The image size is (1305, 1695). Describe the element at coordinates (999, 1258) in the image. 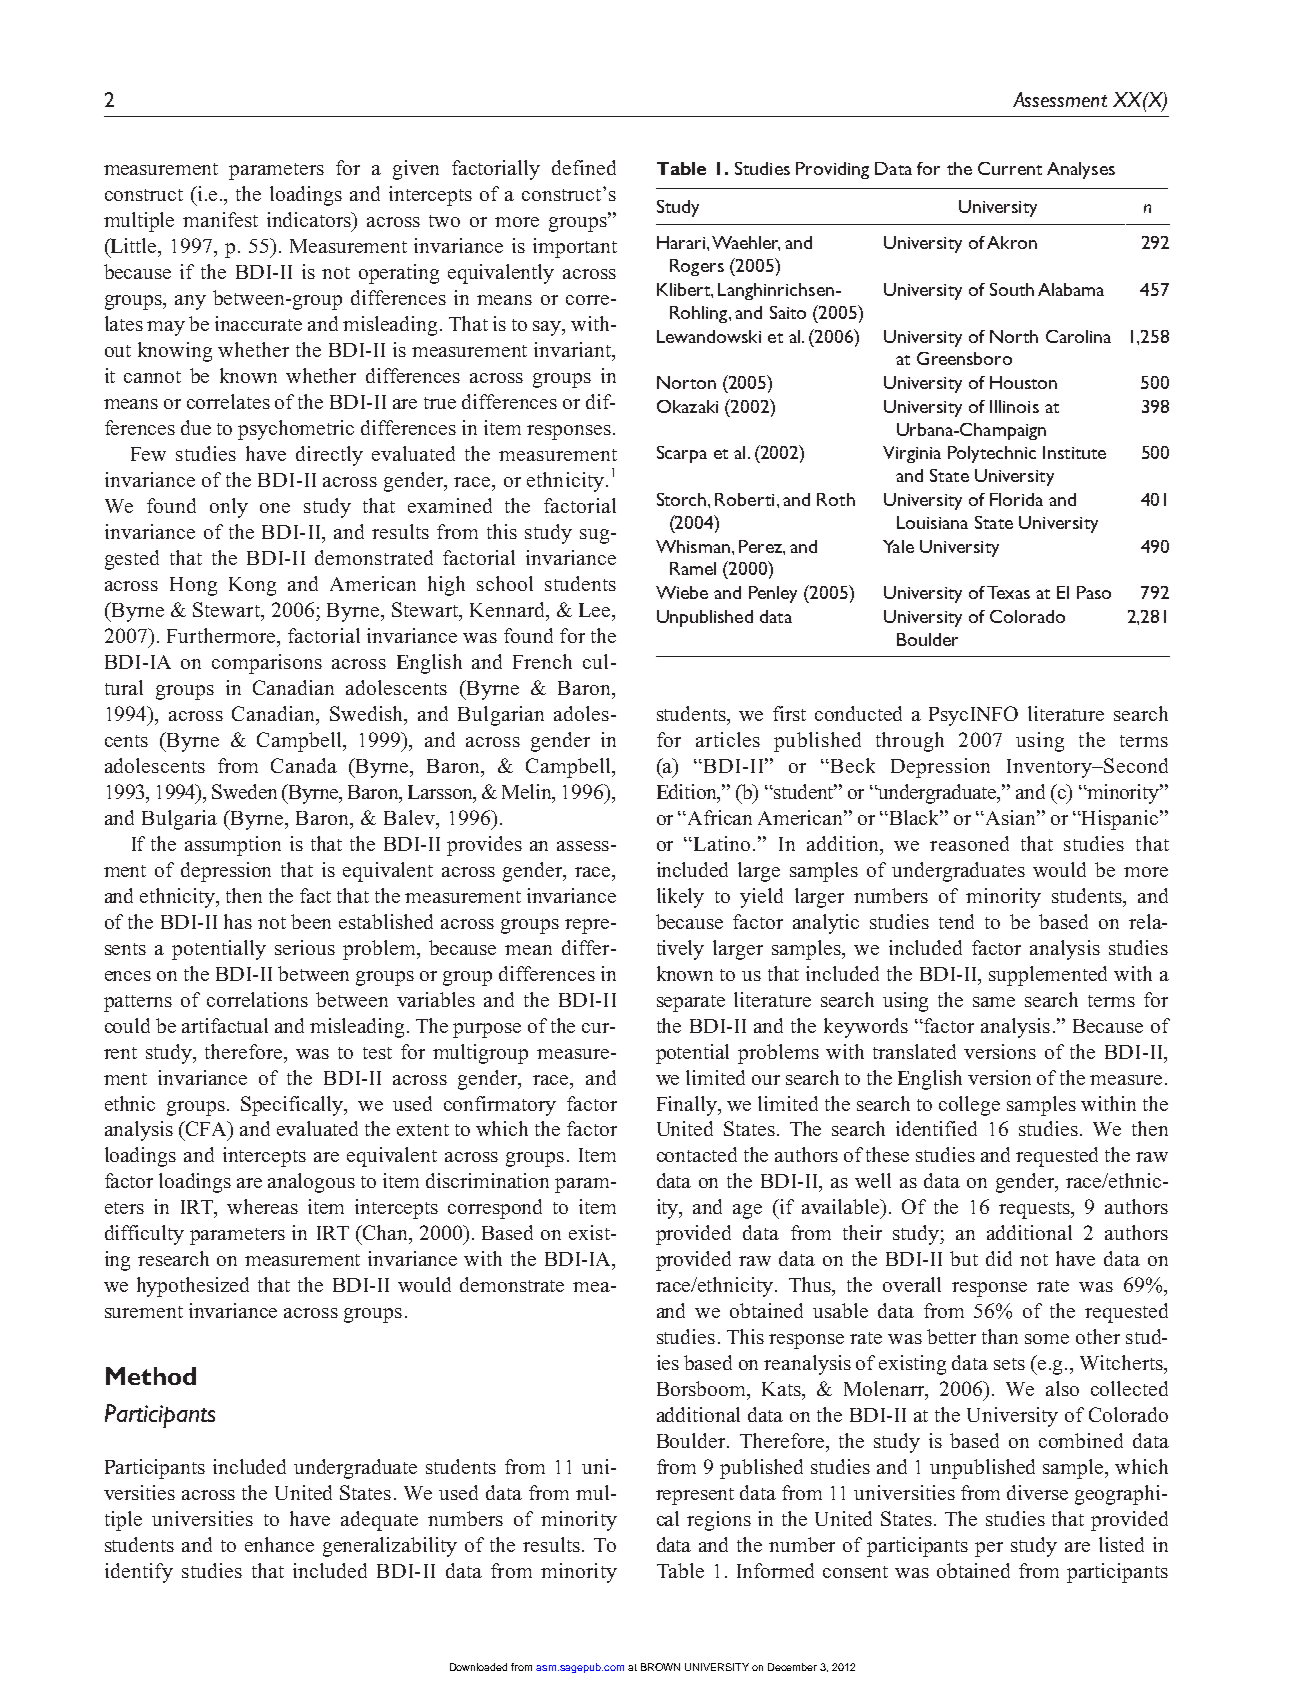

I see `did` at that location.
